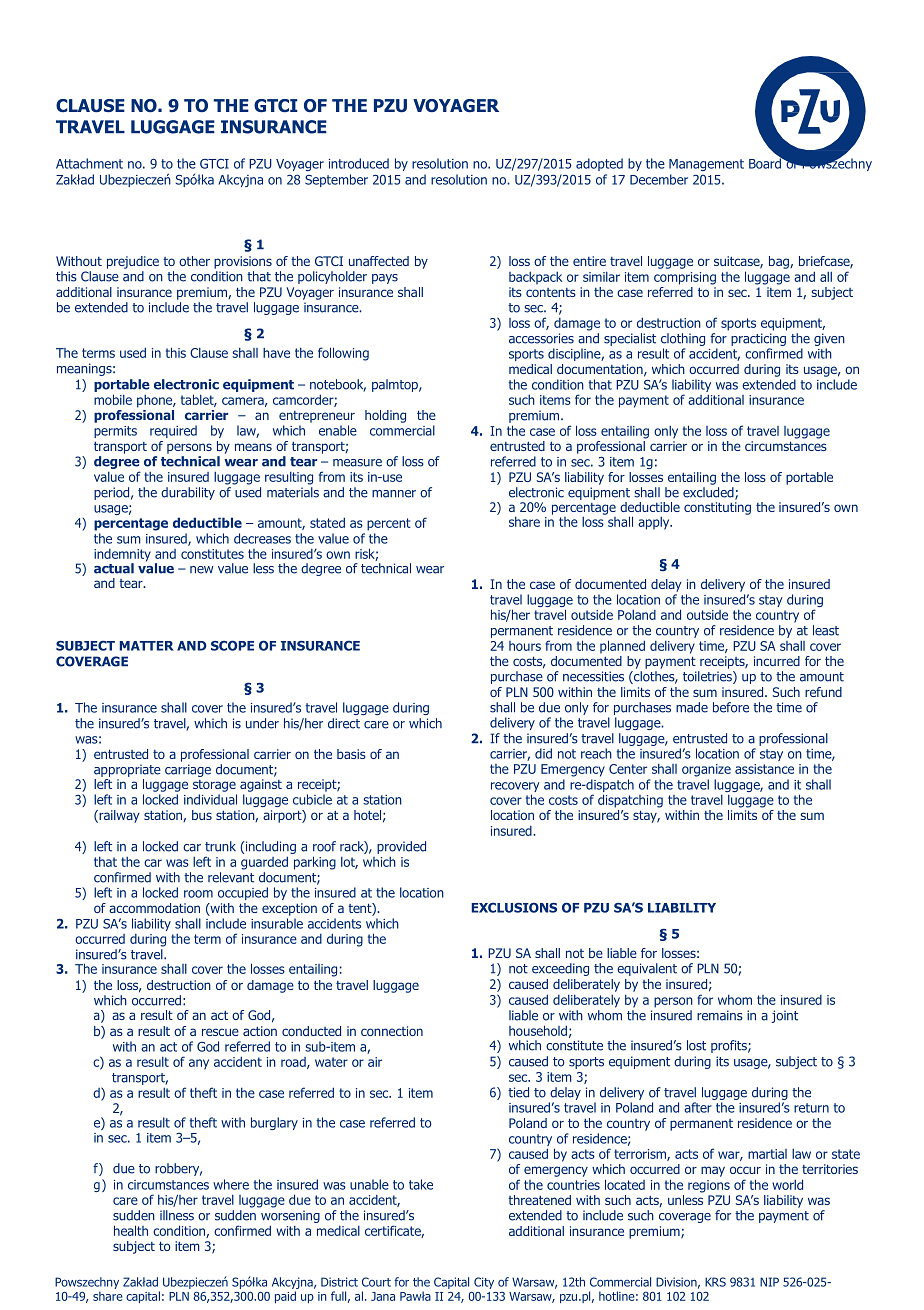 The width and height of the screenshot is (924, 1310). Describe the element at coordinates (194, 261) in the screenshot. I see `other` at that location.
